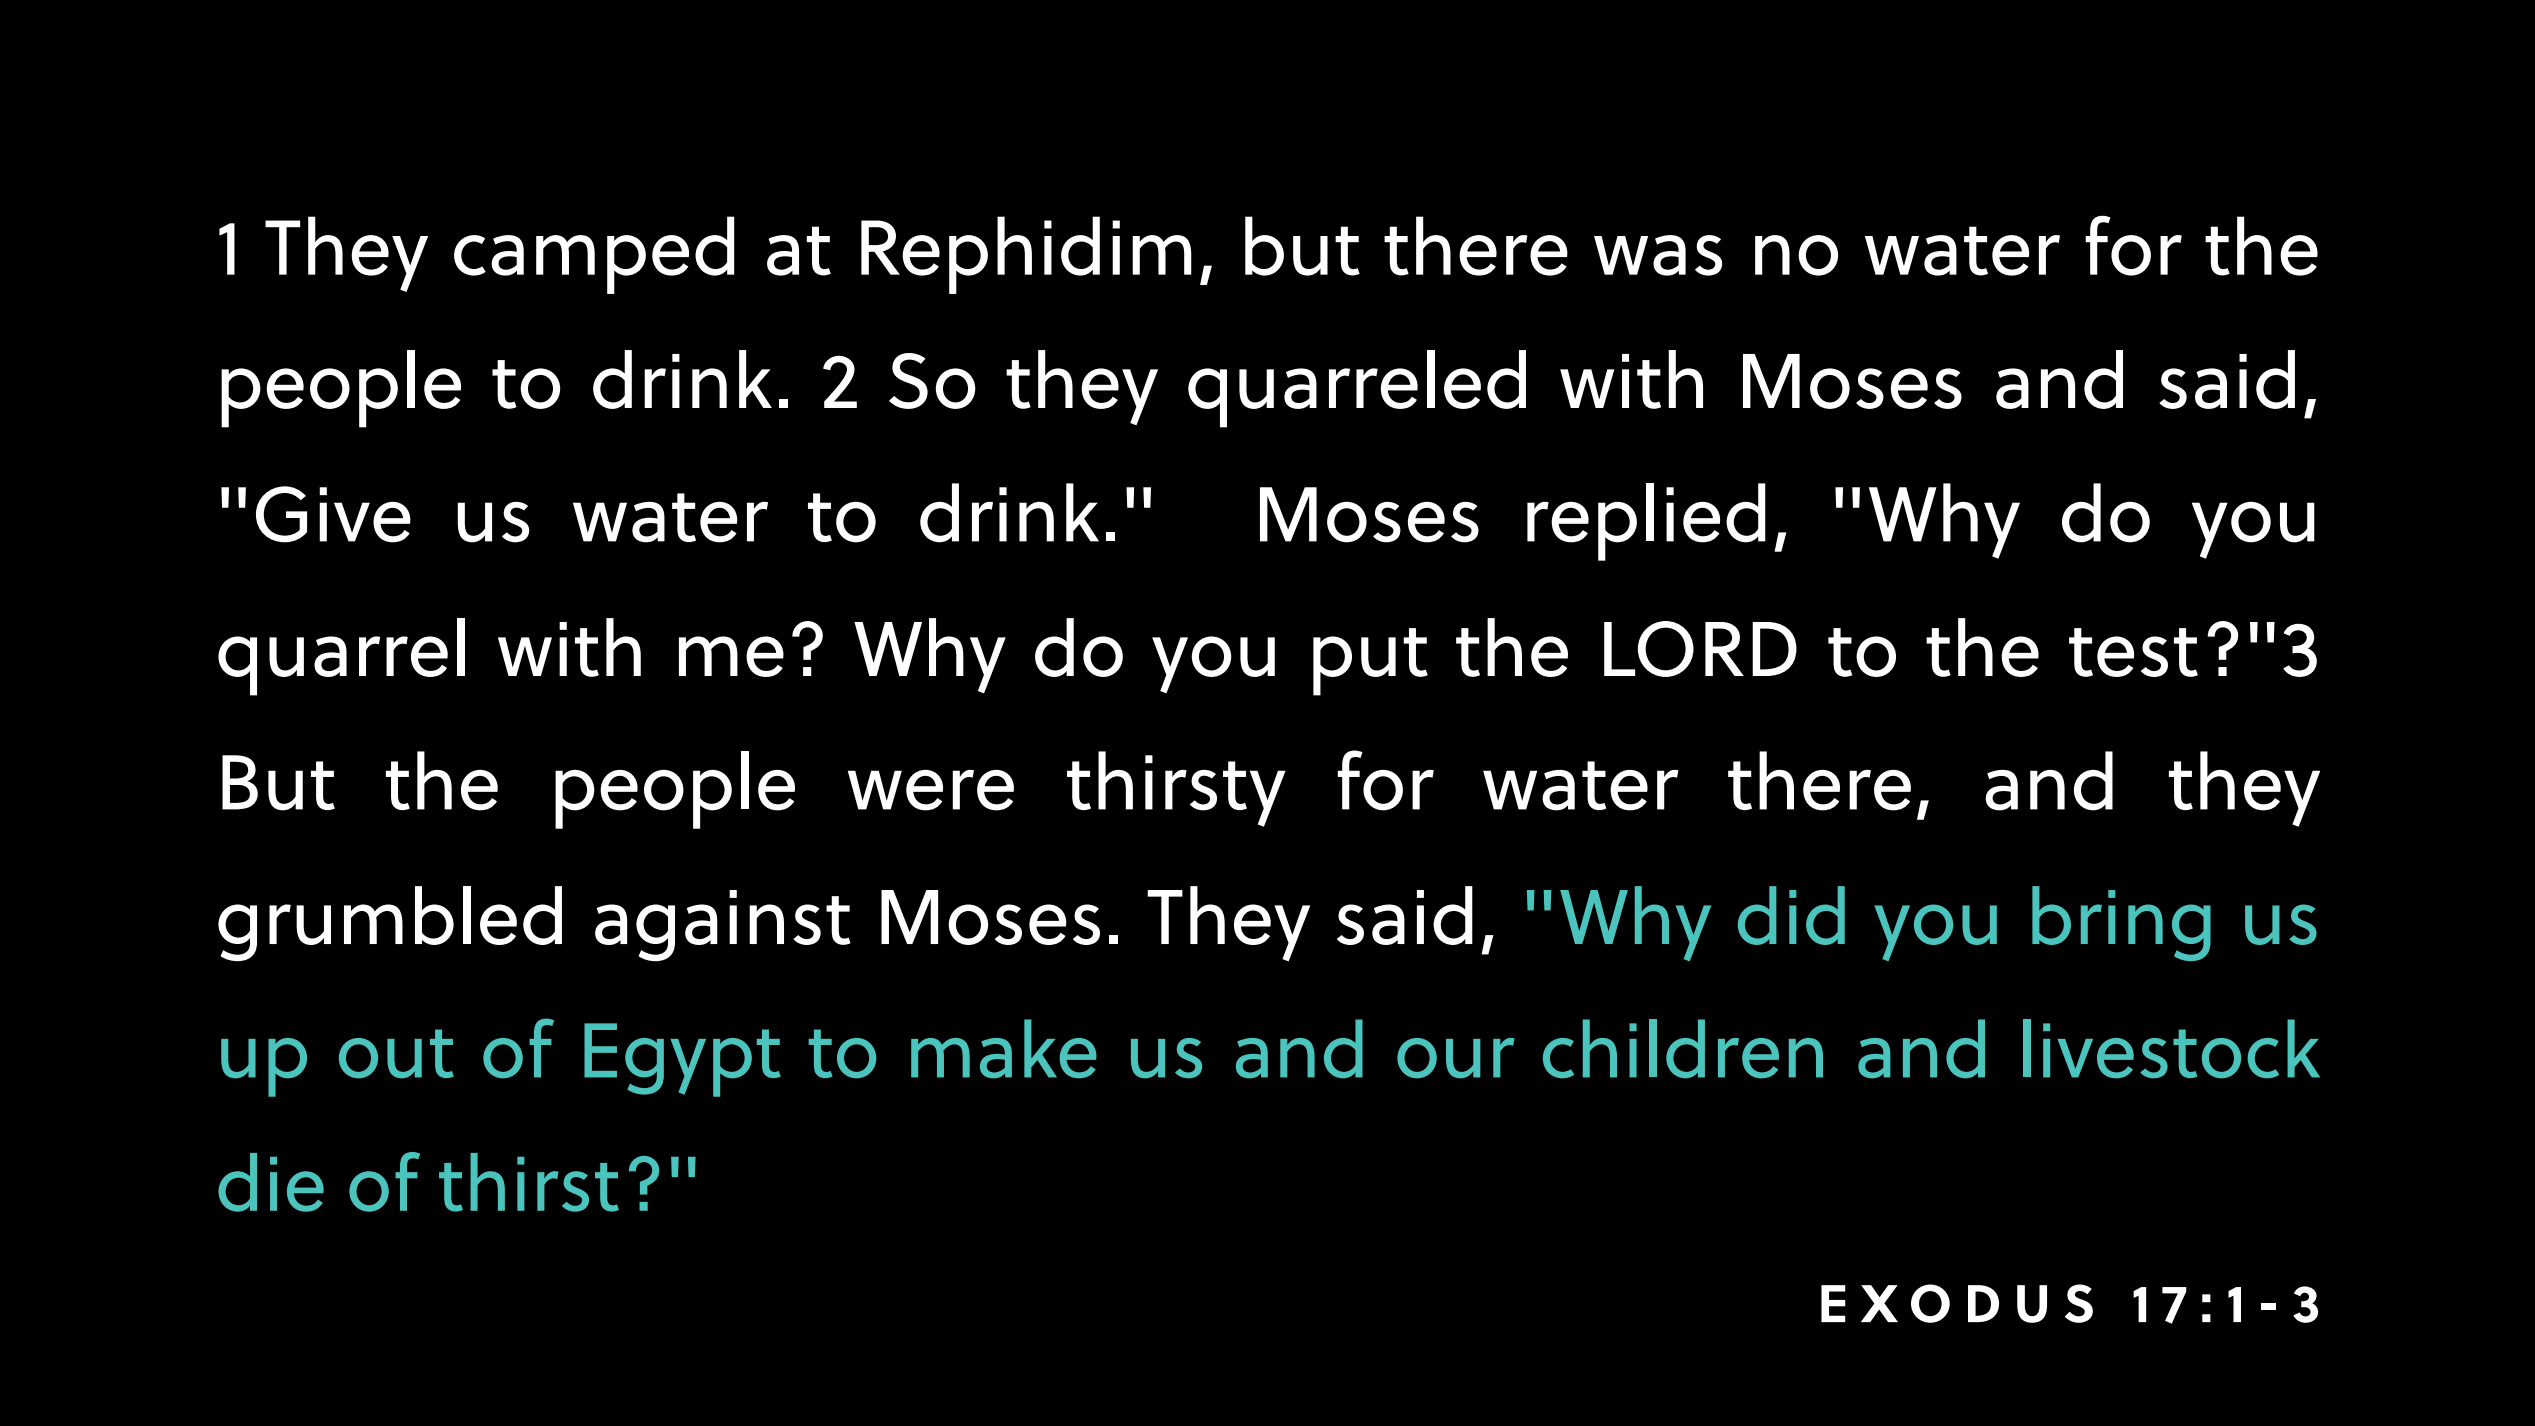 The image size is (2535, 1426). Describe the element at coordinates (333, 514) in the page. I see `Give` at that location.
